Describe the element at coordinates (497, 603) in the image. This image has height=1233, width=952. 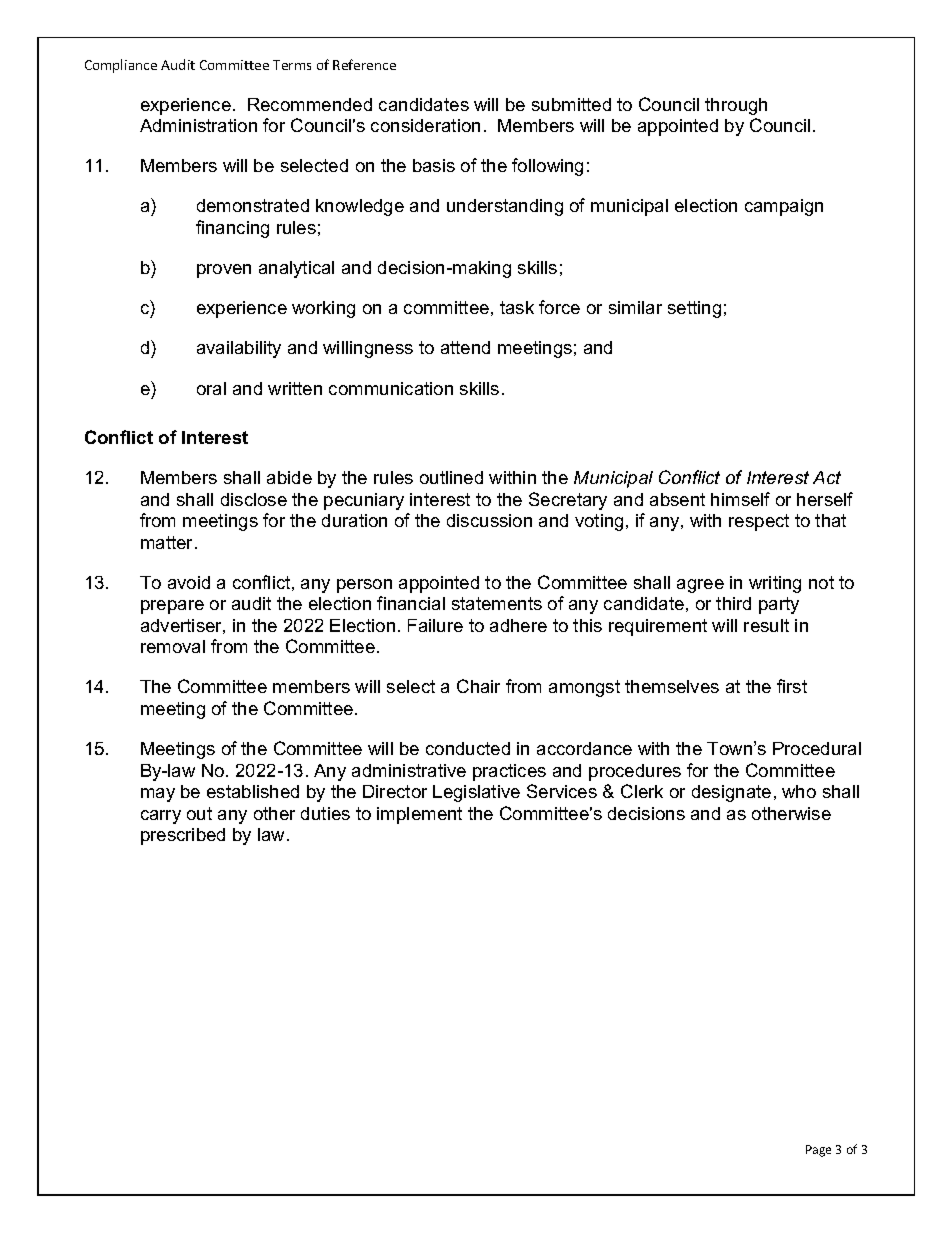
I see `statements` at that location.
